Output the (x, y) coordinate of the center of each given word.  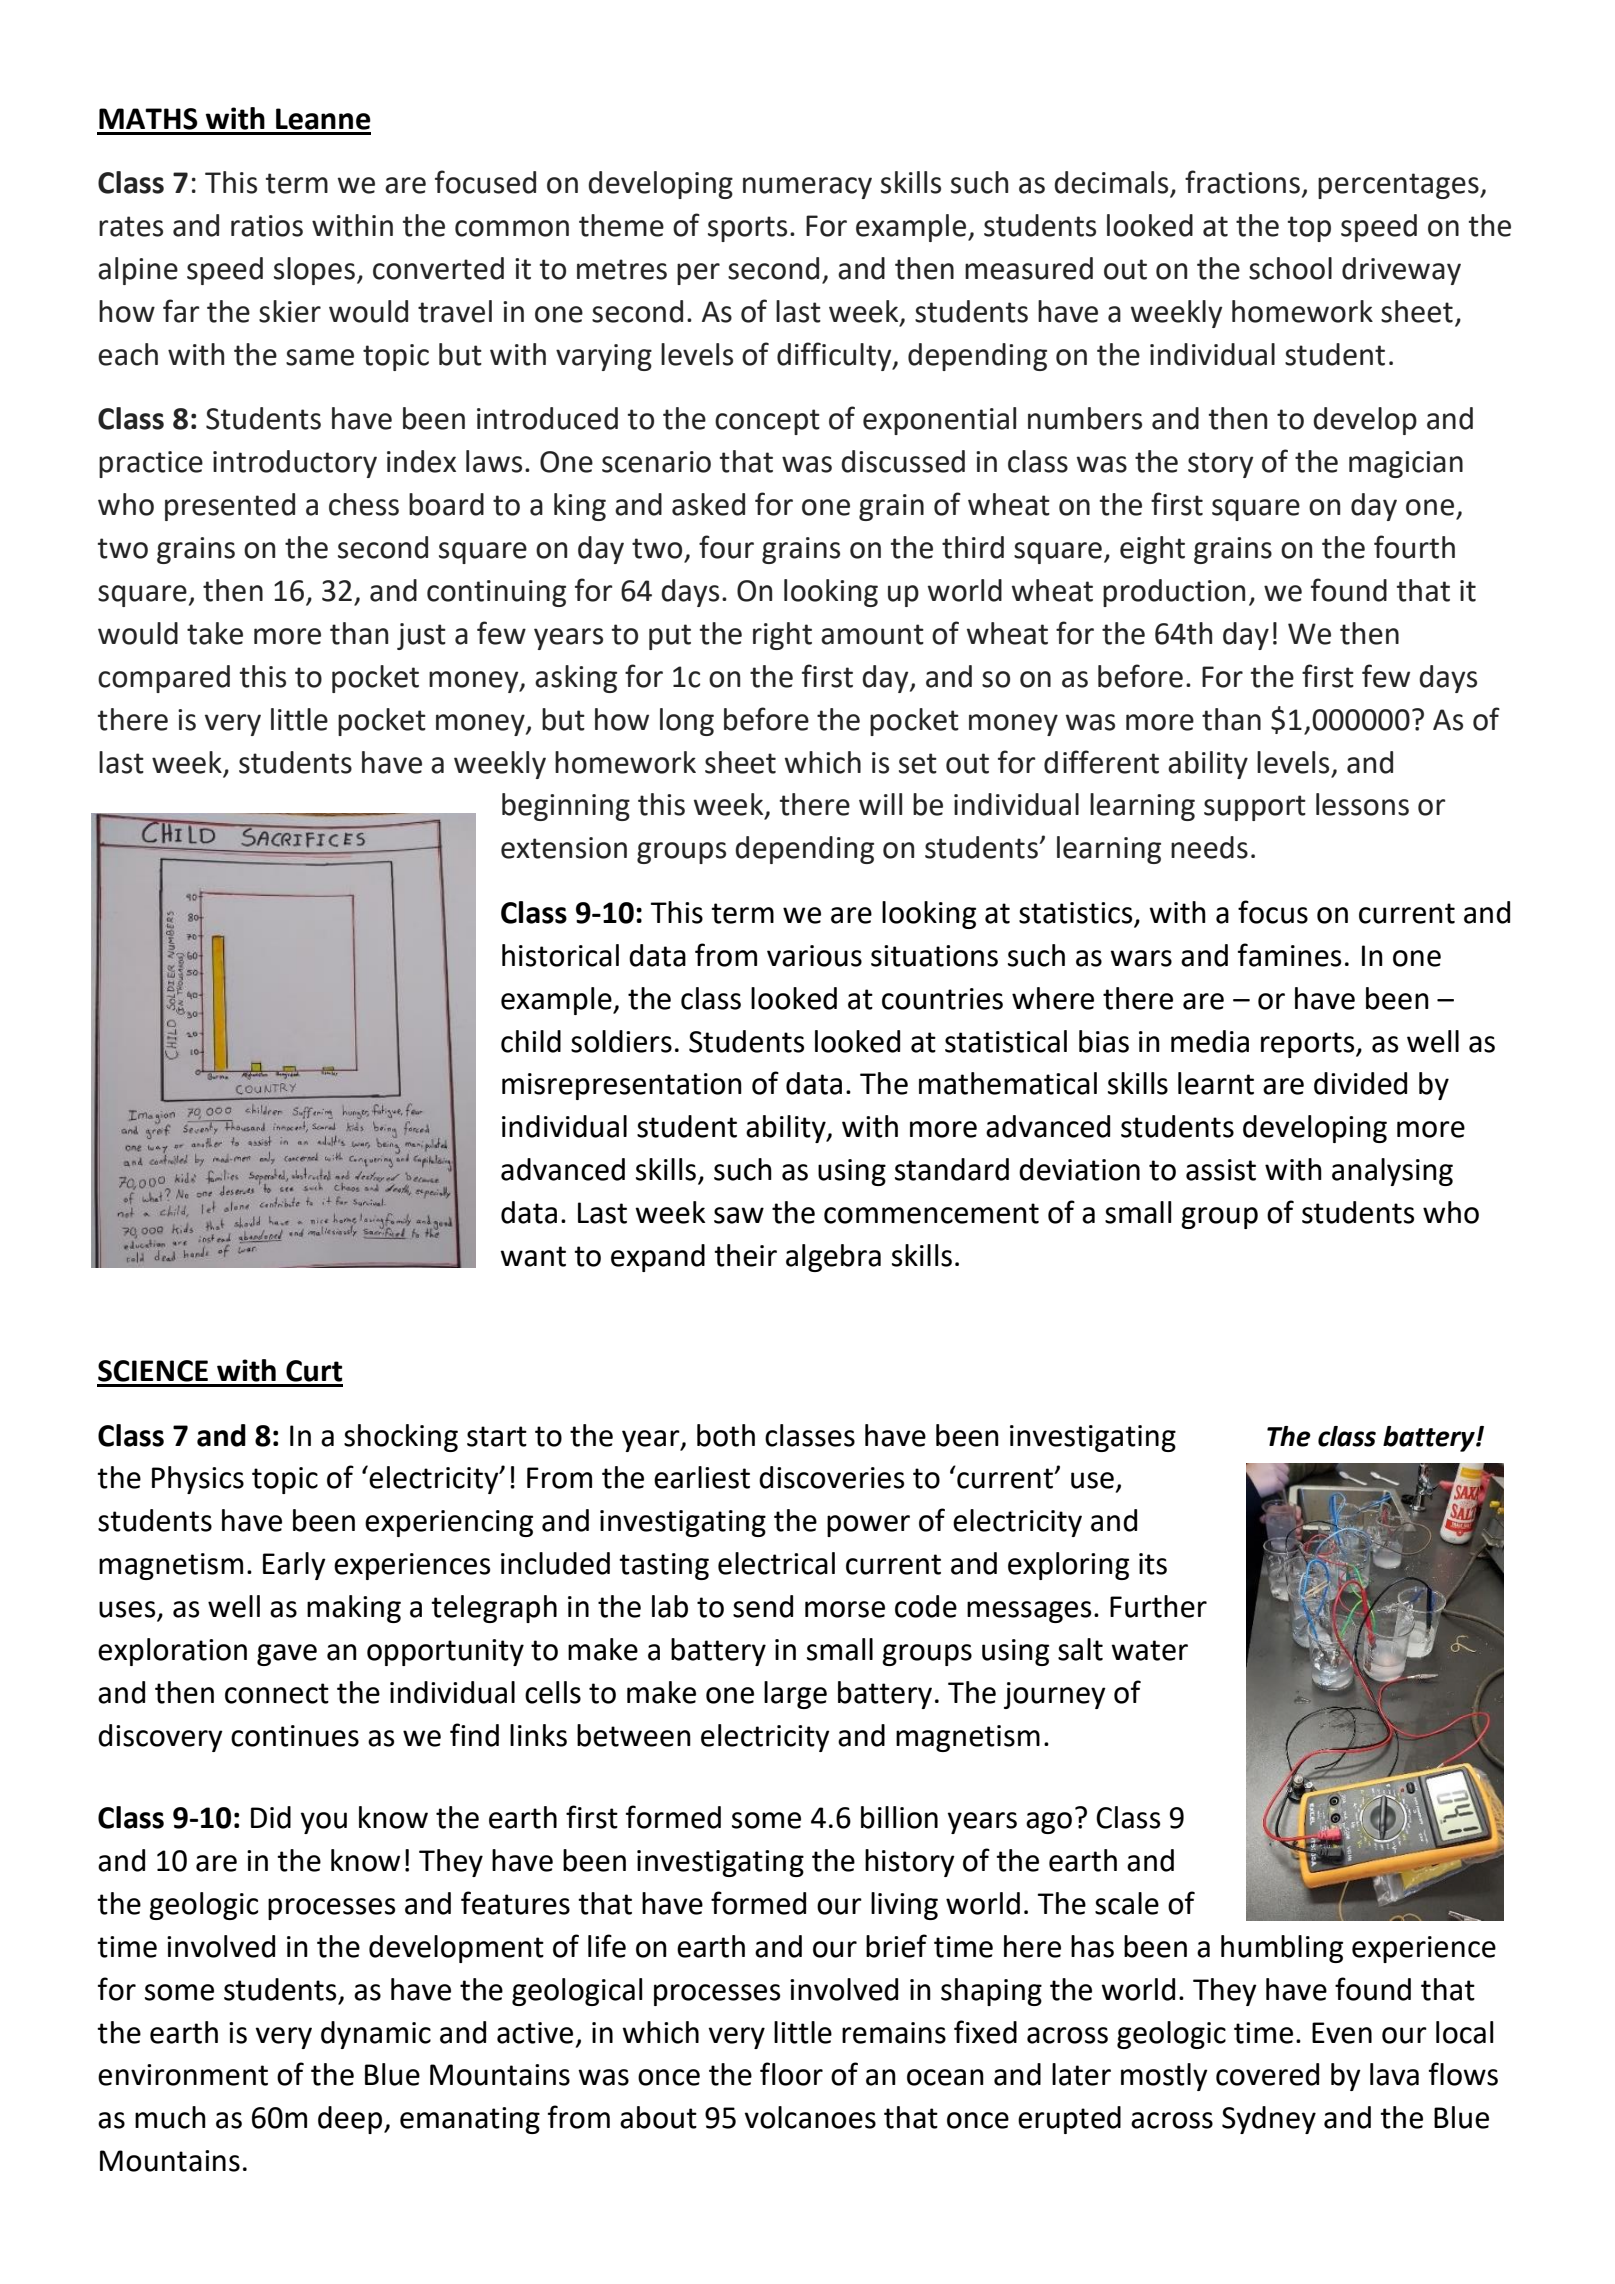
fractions (1242, 182)
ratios (267, 226)
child (531, 1041)
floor (791, 2074)
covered (1267, 2074)
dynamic (376, 2035)
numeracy (807, 188)
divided (1360, 1083)
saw (739, 1215)
